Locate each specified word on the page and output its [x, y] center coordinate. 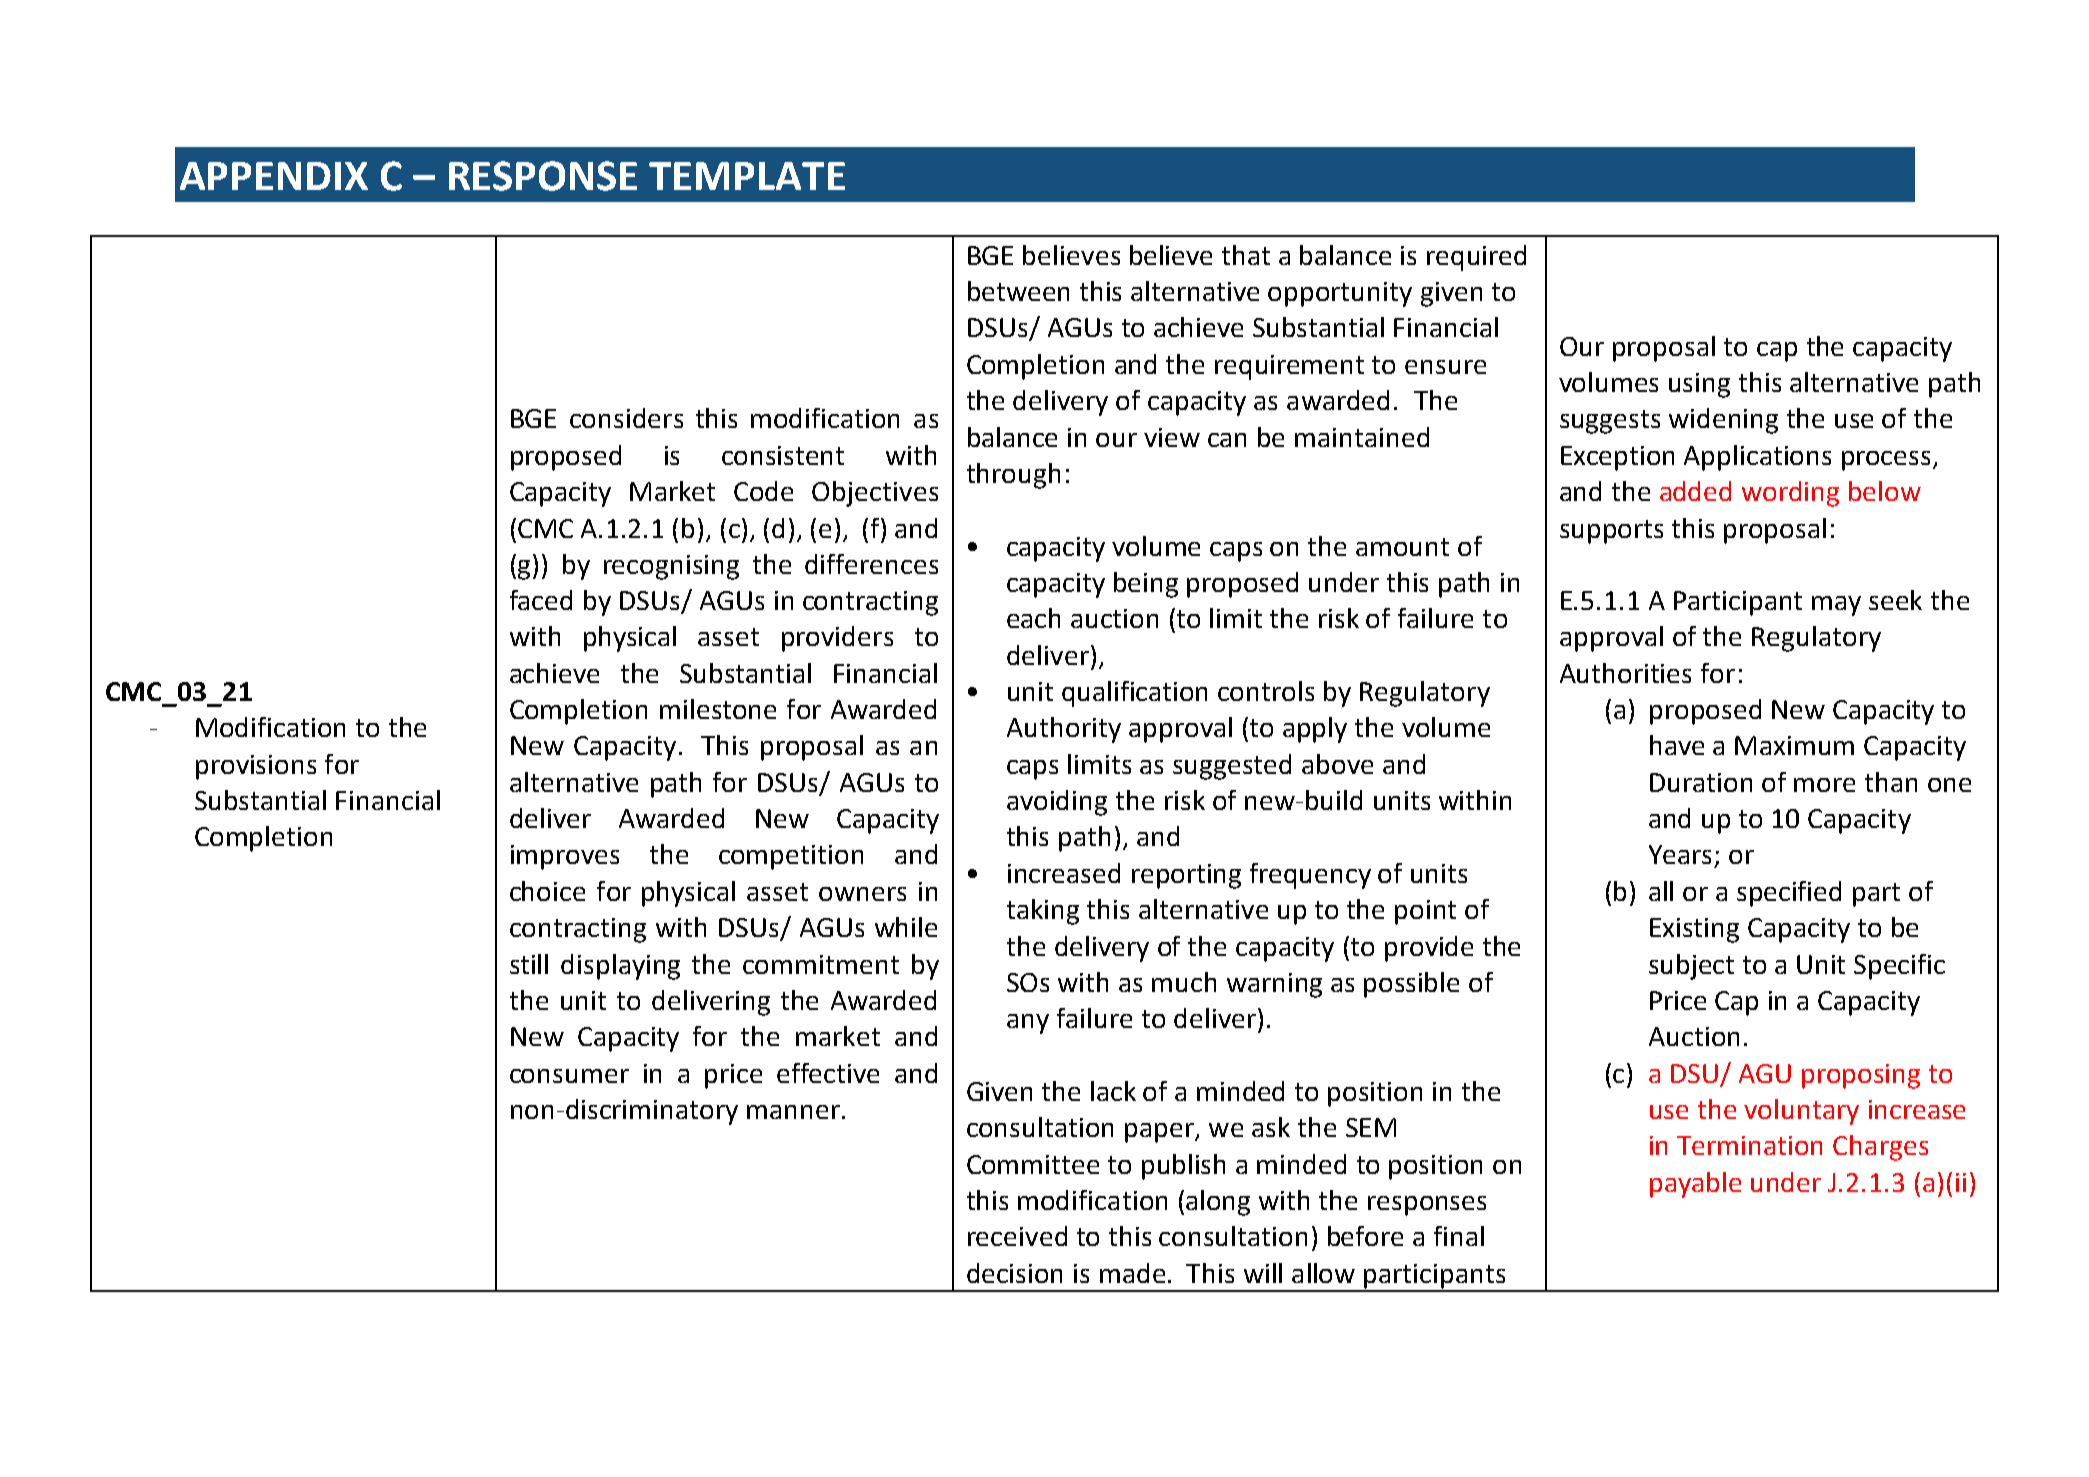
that [1246, 255]
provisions [256, 767]
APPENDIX [274, 176]
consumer [569, 1076]
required [1476, 258]
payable [1695, 1185]
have [1677, 745]
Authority [1064, 730]
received [1017, 1236]
